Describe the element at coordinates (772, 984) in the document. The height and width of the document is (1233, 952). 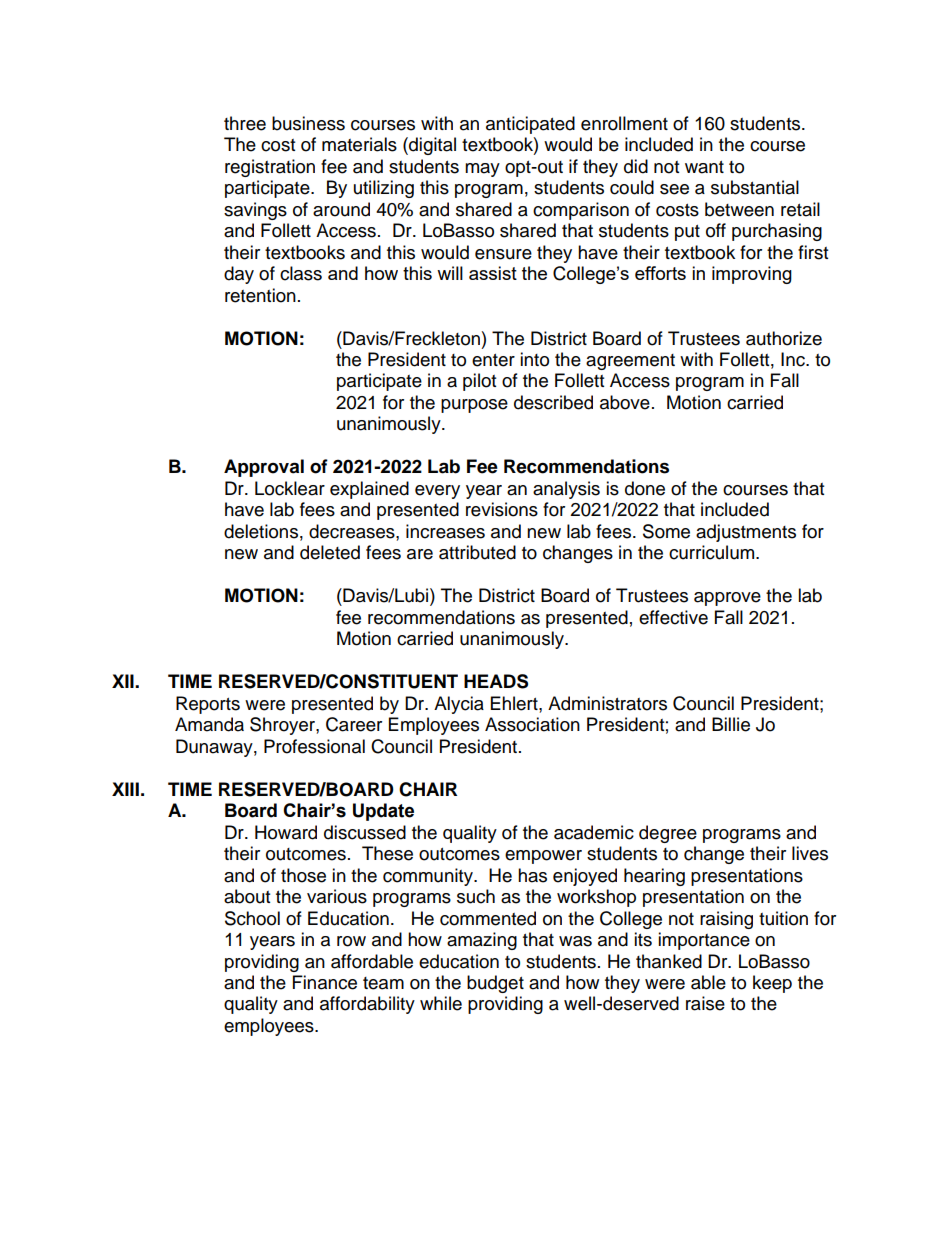
I see `keep` at that location.
